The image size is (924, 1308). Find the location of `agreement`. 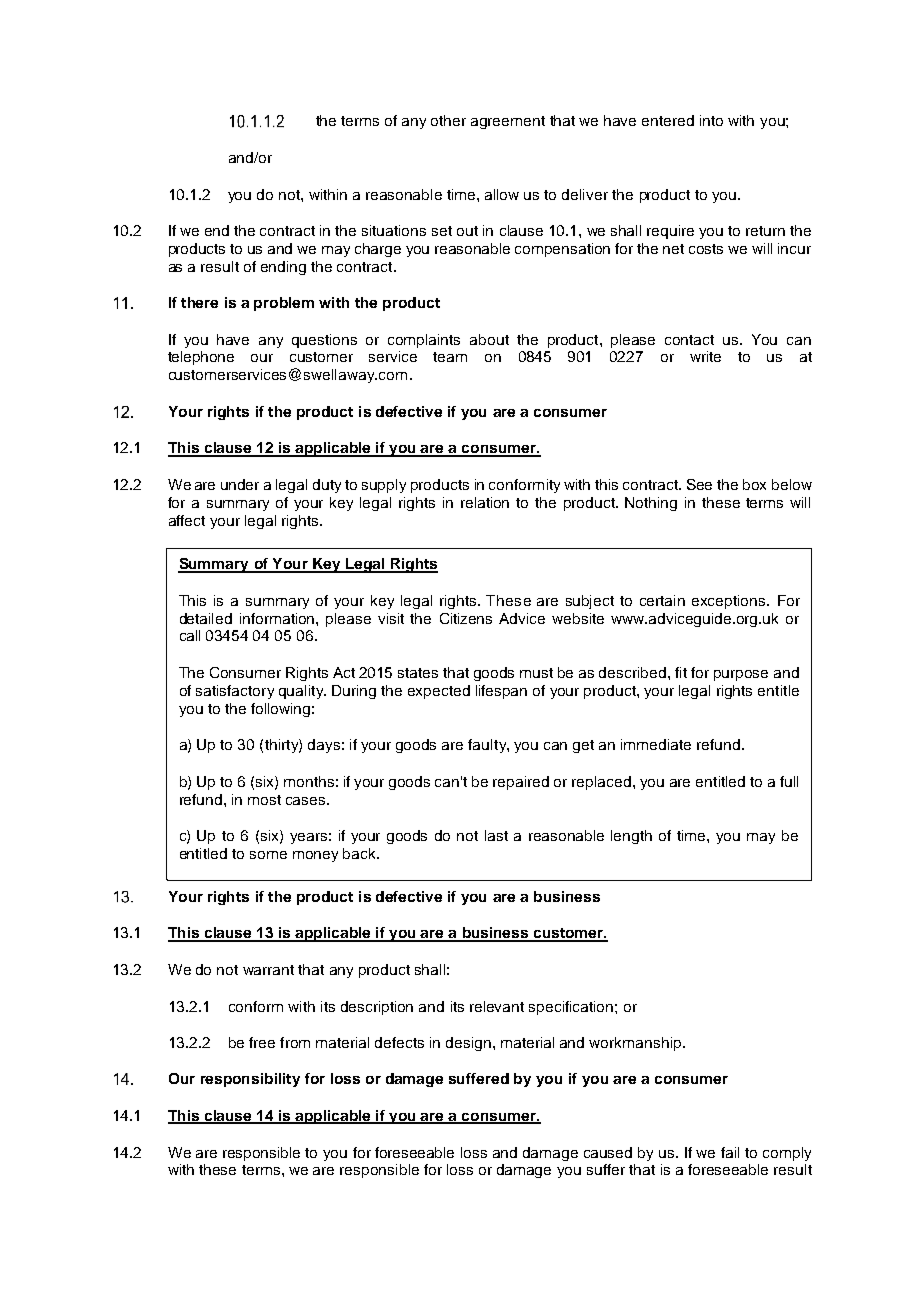

agreement is located at coordinates (508, 122).
